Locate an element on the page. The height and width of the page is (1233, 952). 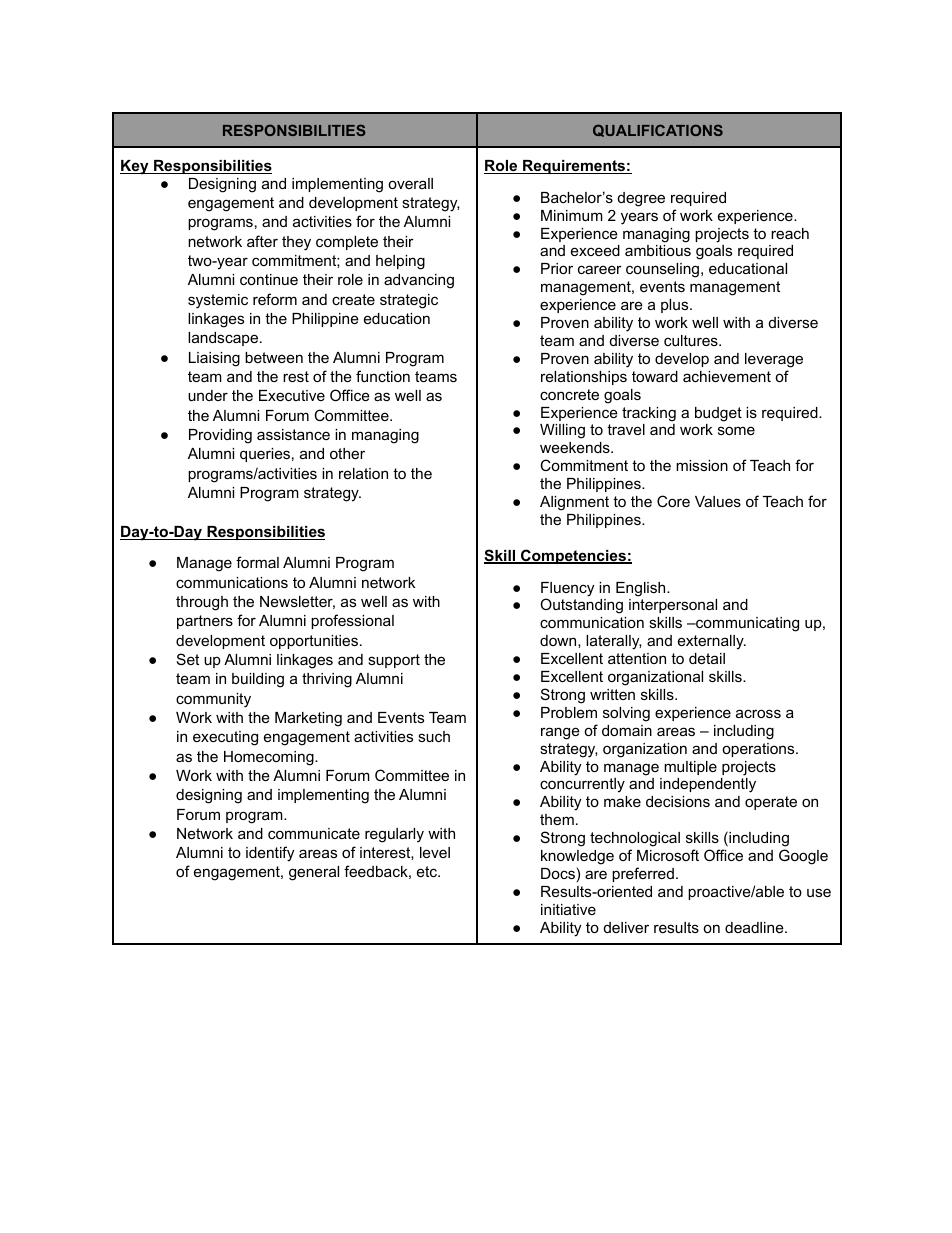
Alignment is located at coordinates (574, 503).
